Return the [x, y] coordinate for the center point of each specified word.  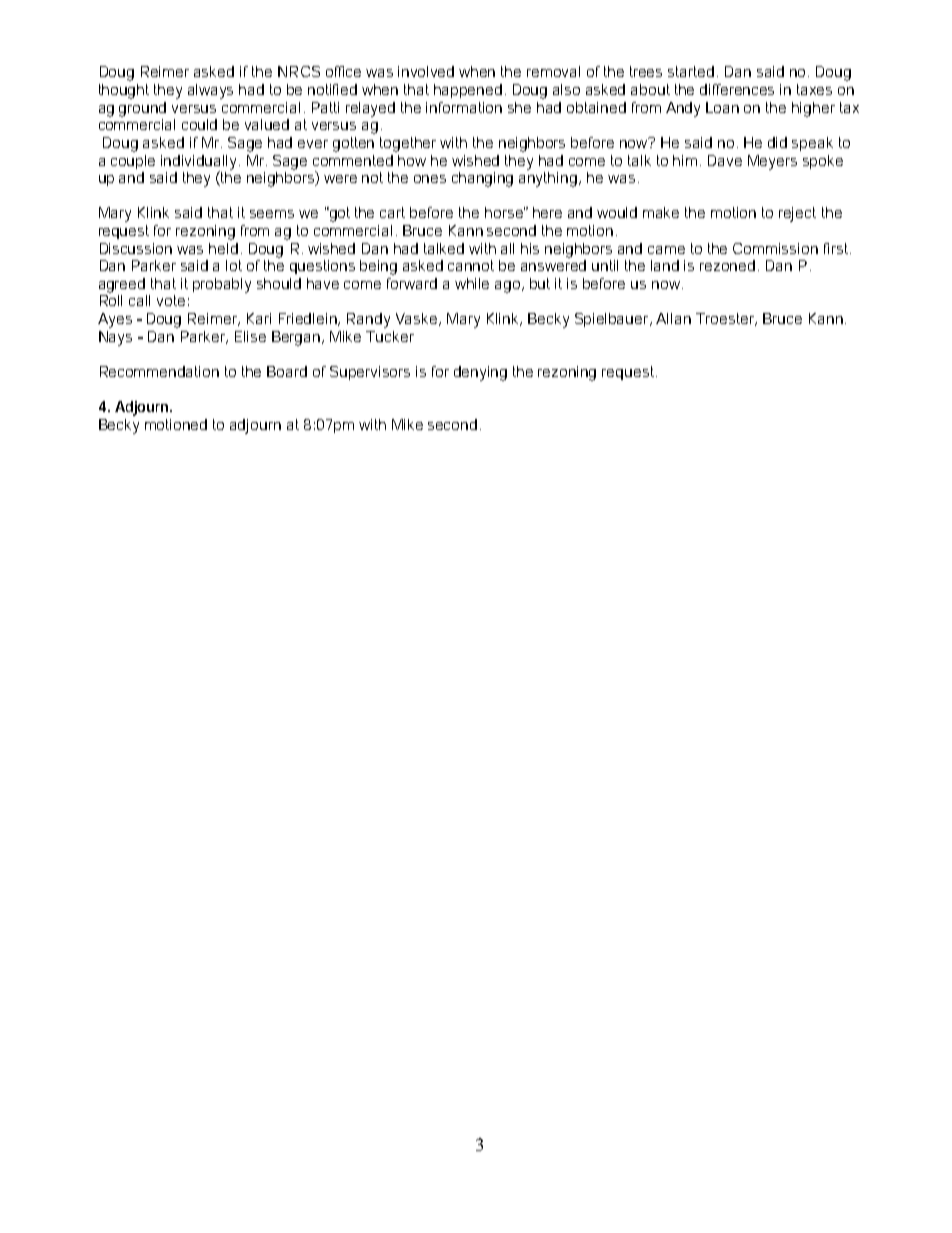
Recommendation [159, 371]
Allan [673, 318]
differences [737, 89]
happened [468, 91]
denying [480, 373]
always [210, 91]
